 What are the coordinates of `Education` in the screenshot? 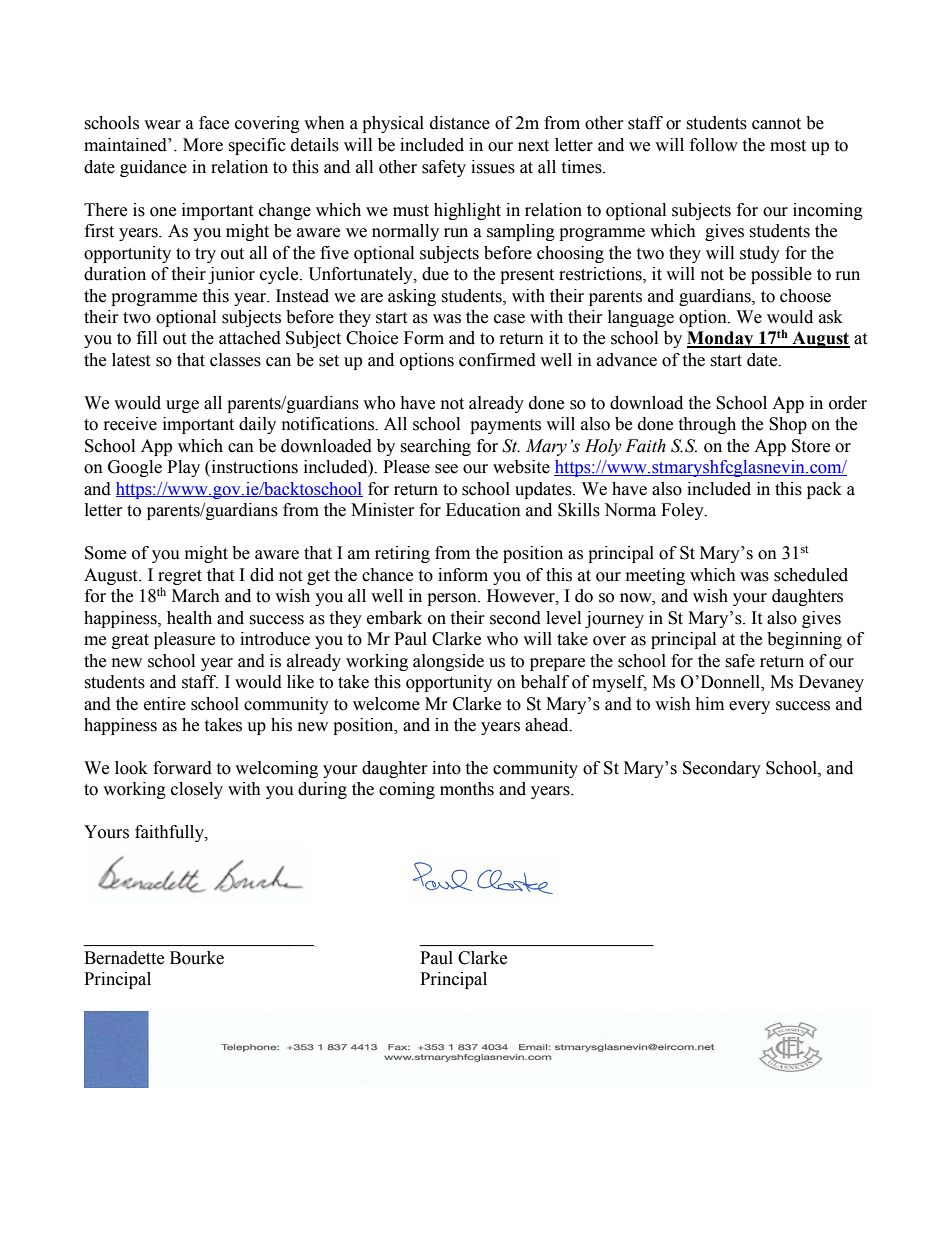 It's located at (483, 510).
